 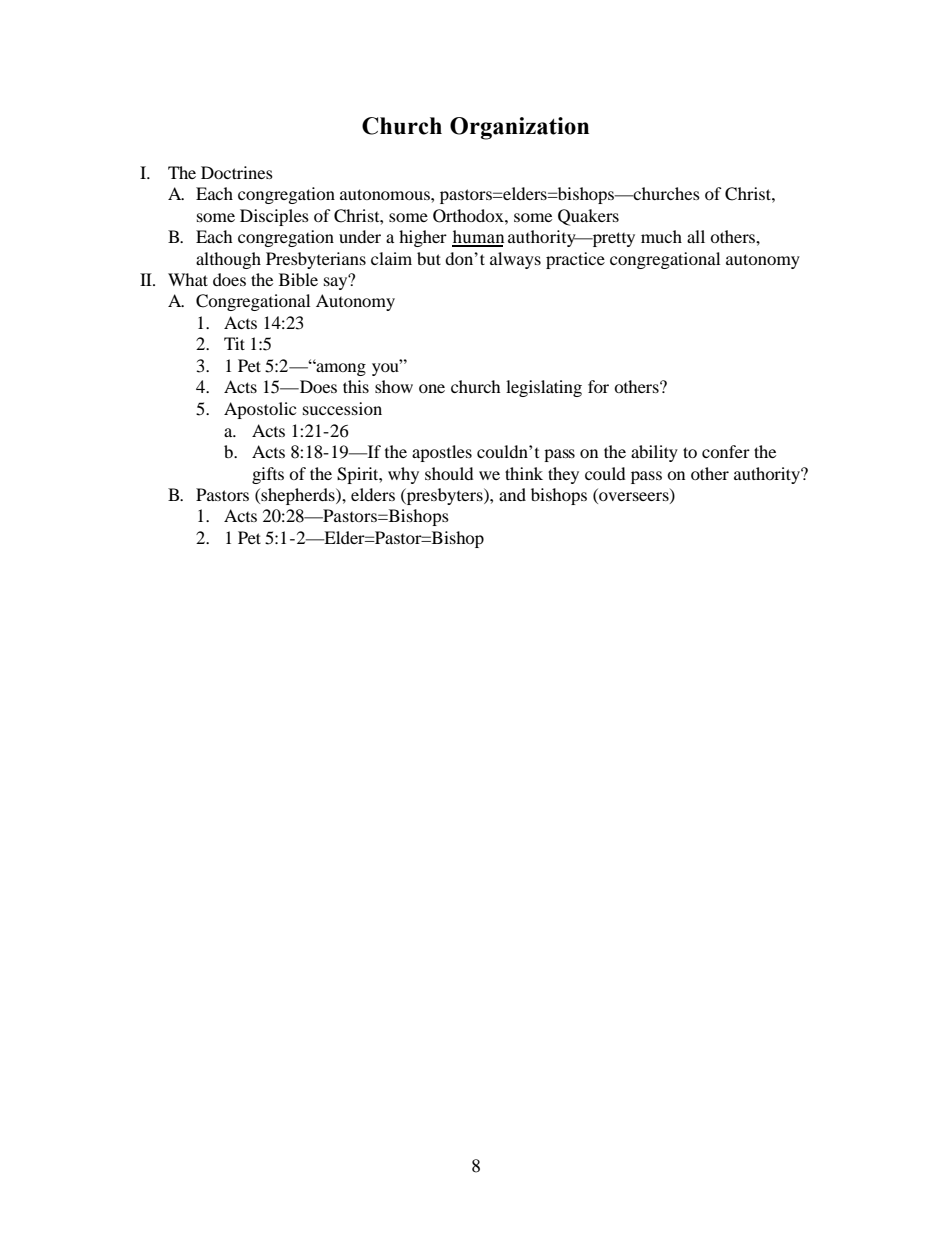 I want to click on but, so click(x=429, y=258).
